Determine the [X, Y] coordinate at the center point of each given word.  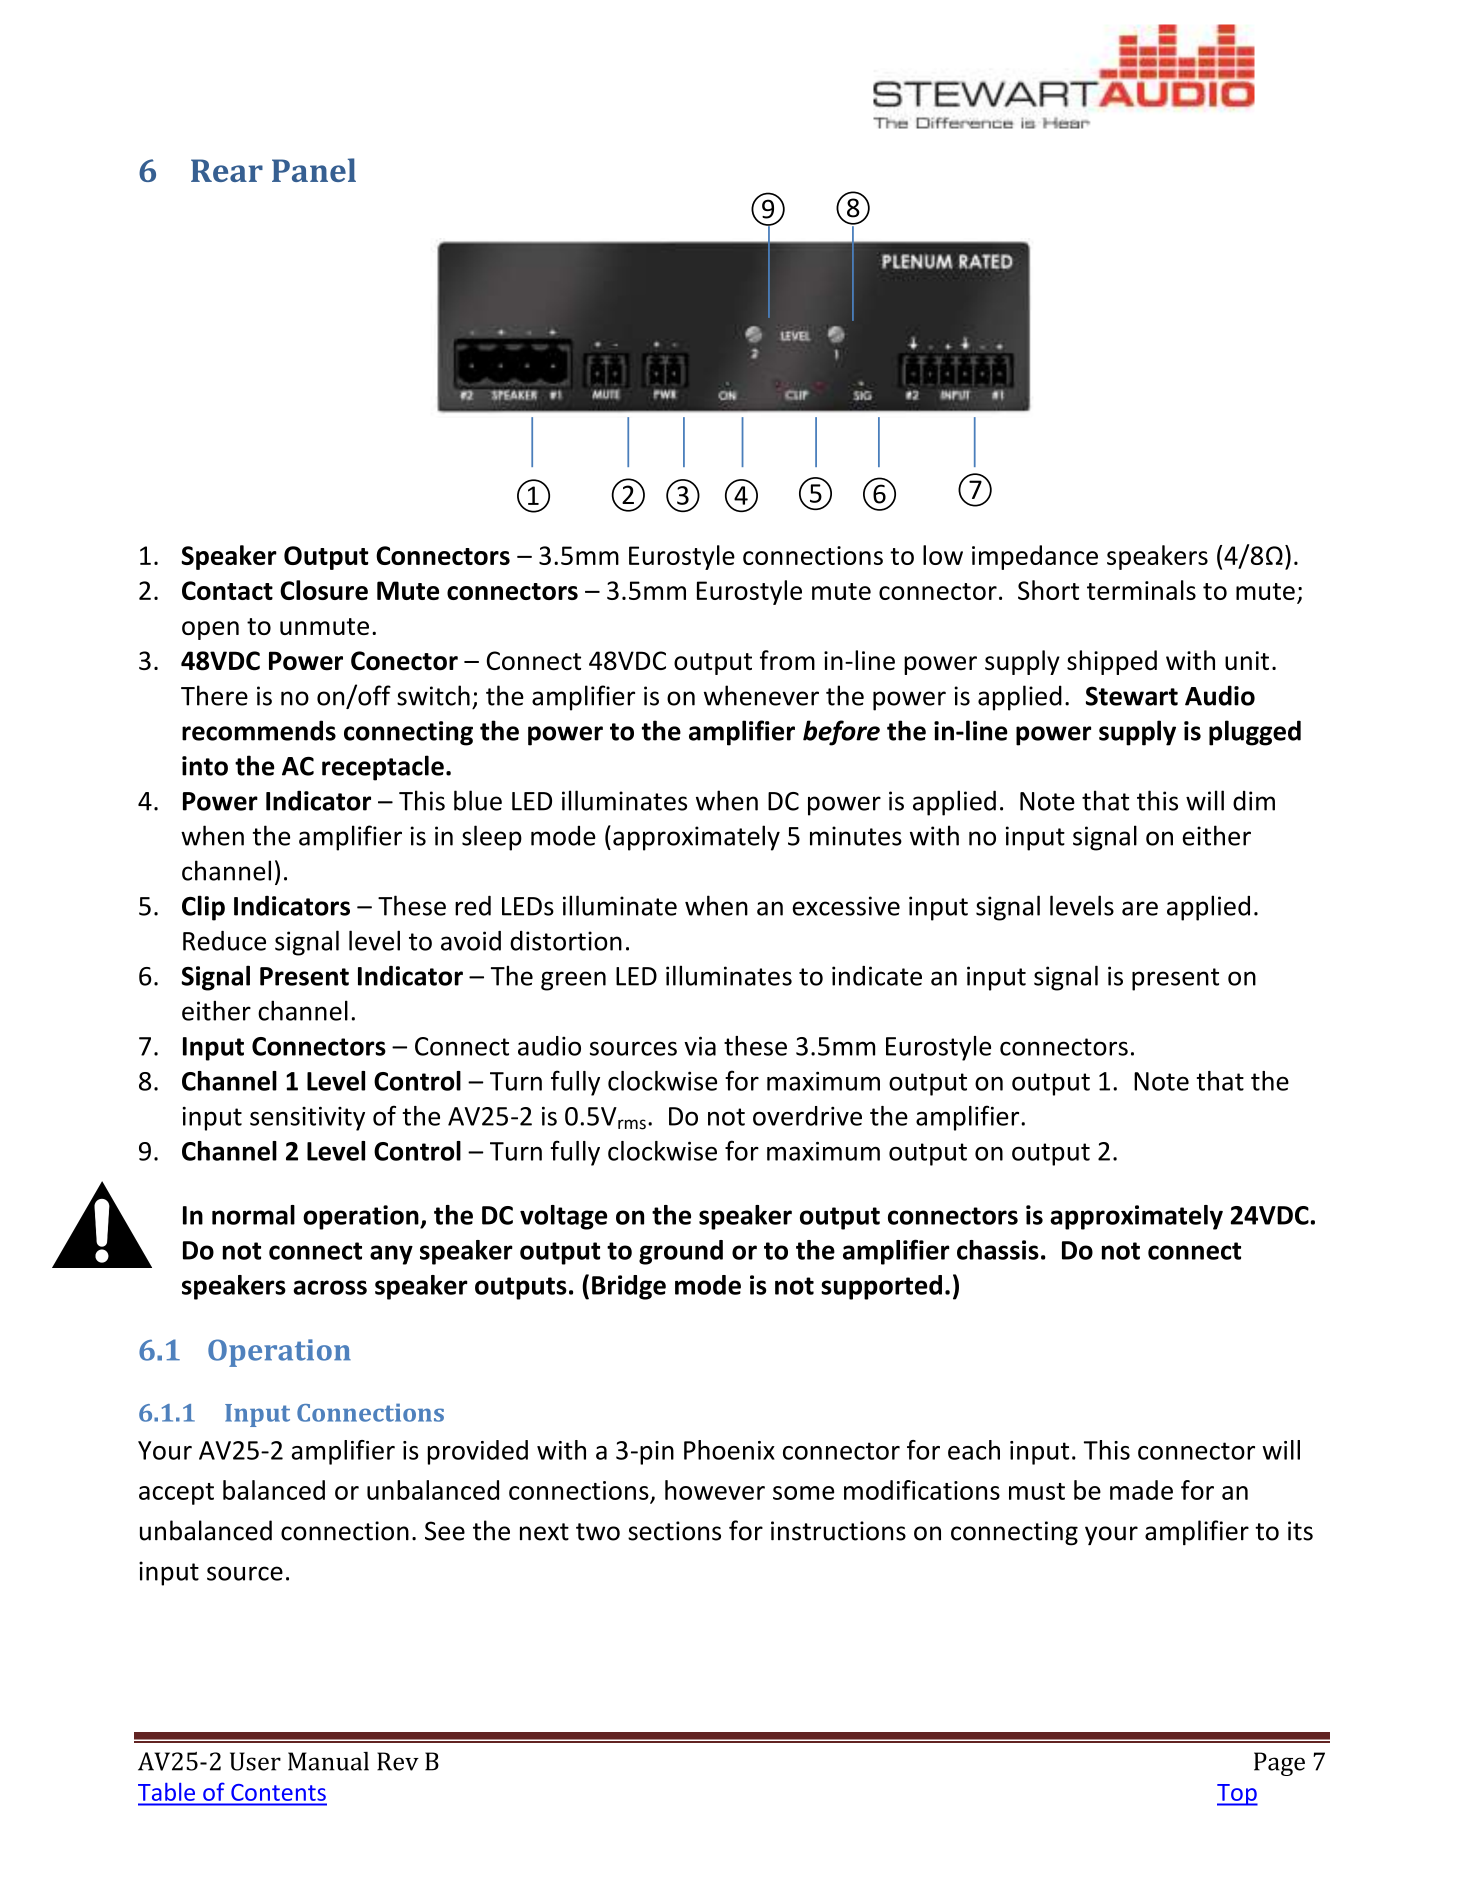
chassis [998, 1250]
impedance [1035, 557]
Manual [328, 1761]
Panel [314, 170]
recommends [259, 730]
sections [674, 1531]
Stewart [1132, 696]
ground [681, 1252]
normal [253, 1215]
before [841, 733]
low [943, 555]
